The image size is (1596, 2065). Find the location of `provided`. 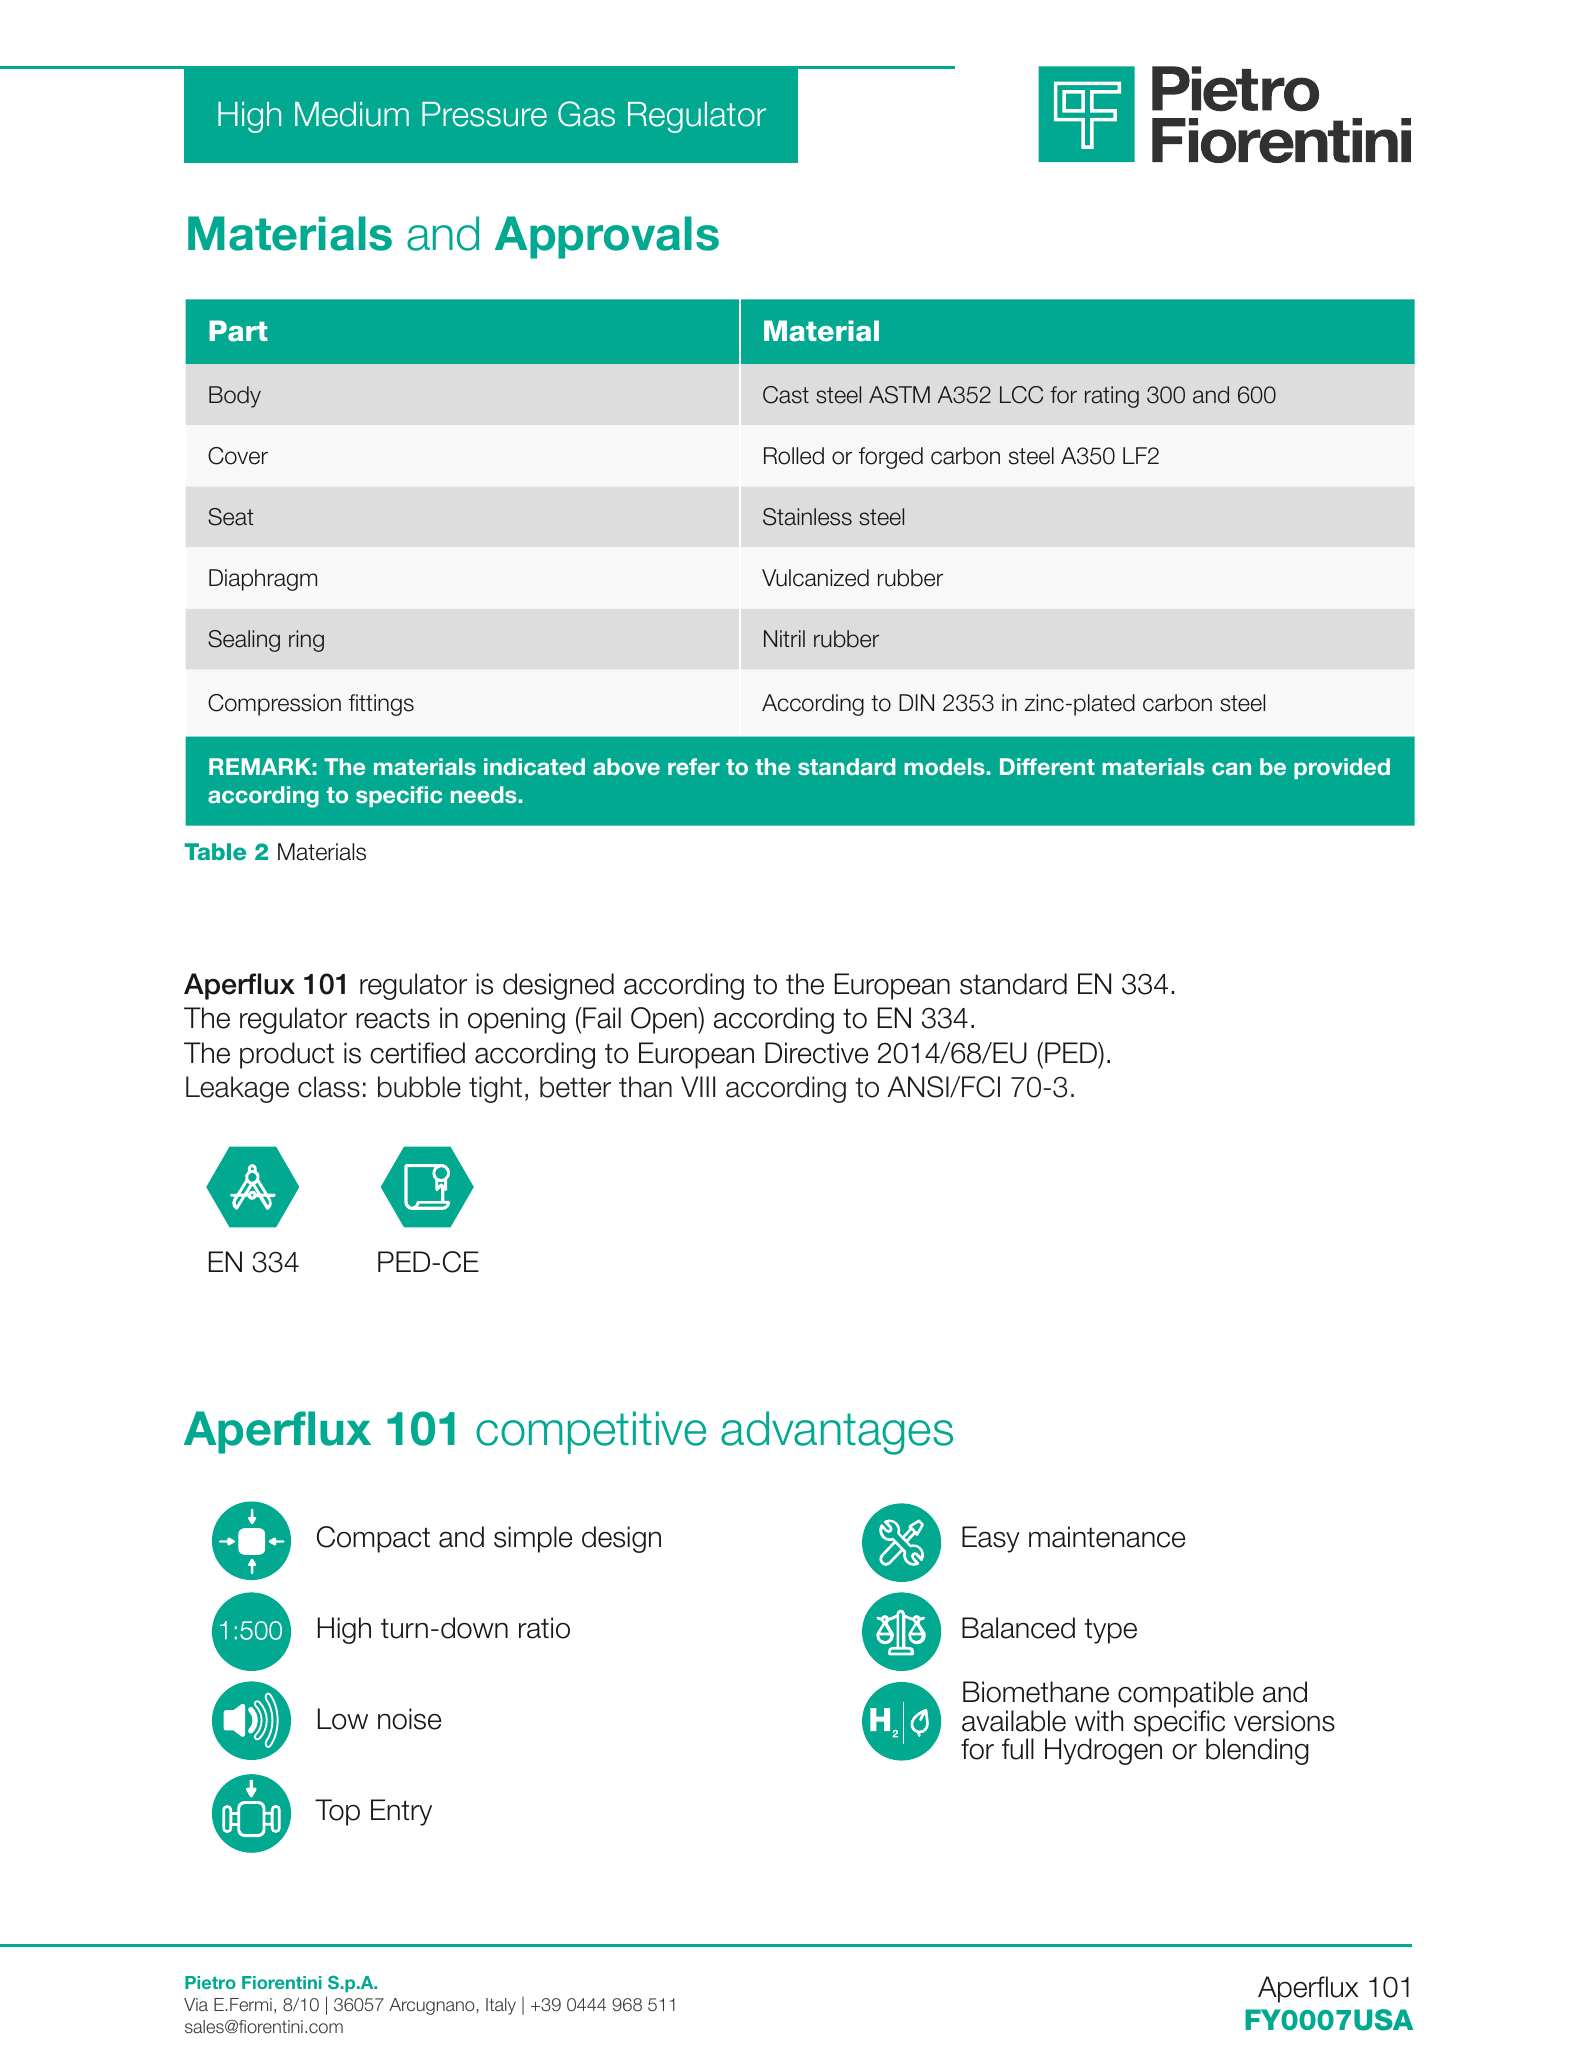

provided is located at coordinates (1342, 768).
